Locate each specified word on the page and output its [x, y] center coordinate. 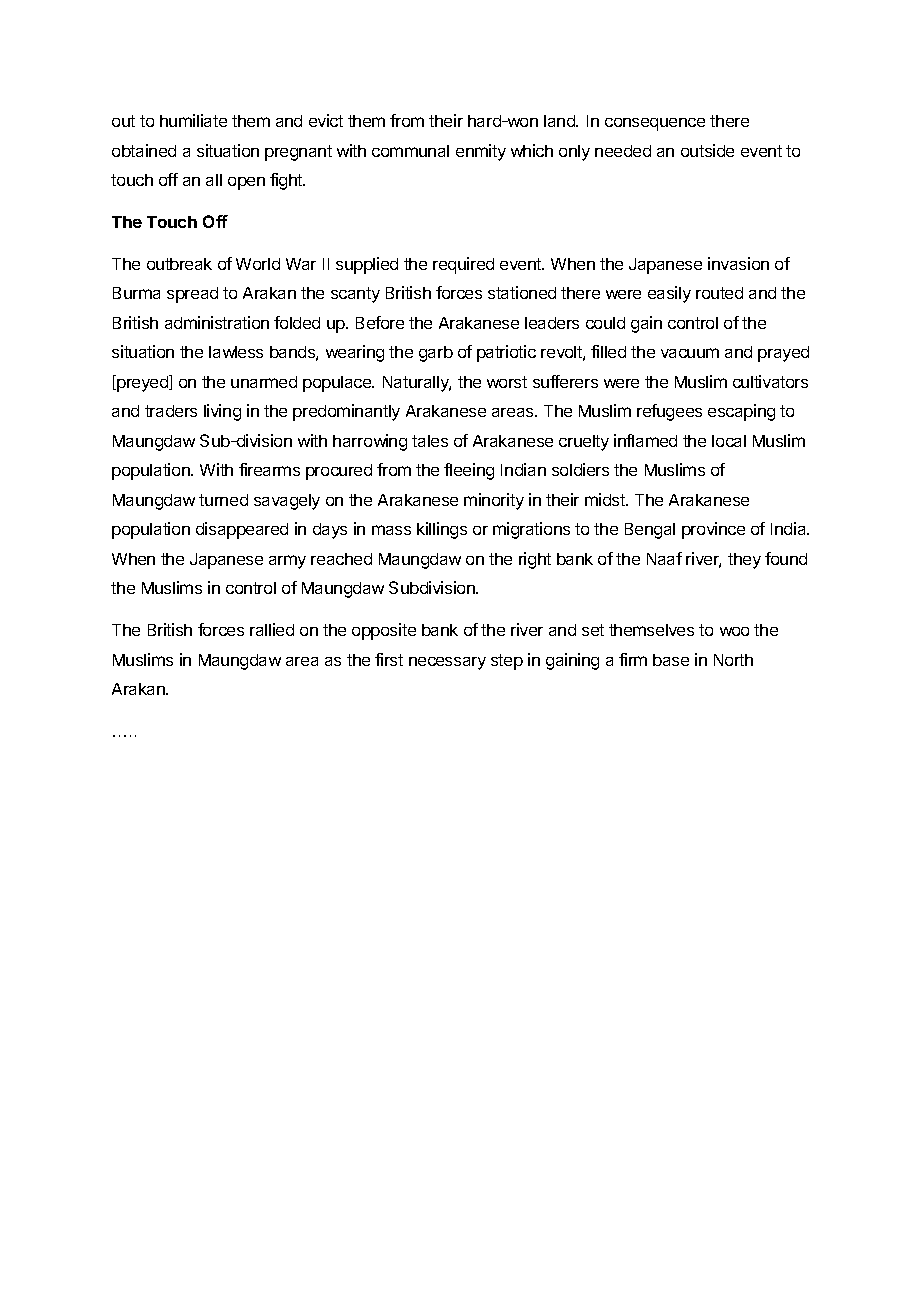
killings [442, 530]
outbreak [179, 264]
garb [436, 354]
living [222, 412]
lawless [236, 352]
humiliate [193, 120]
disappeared [242, 530]
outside [707, 150]
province [713, 530]
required [463, 265]
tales [430, 441]
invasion [738, 263]
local [729, 441]
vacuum [690, 353]
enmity [481, 152]
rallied [272, 629]
